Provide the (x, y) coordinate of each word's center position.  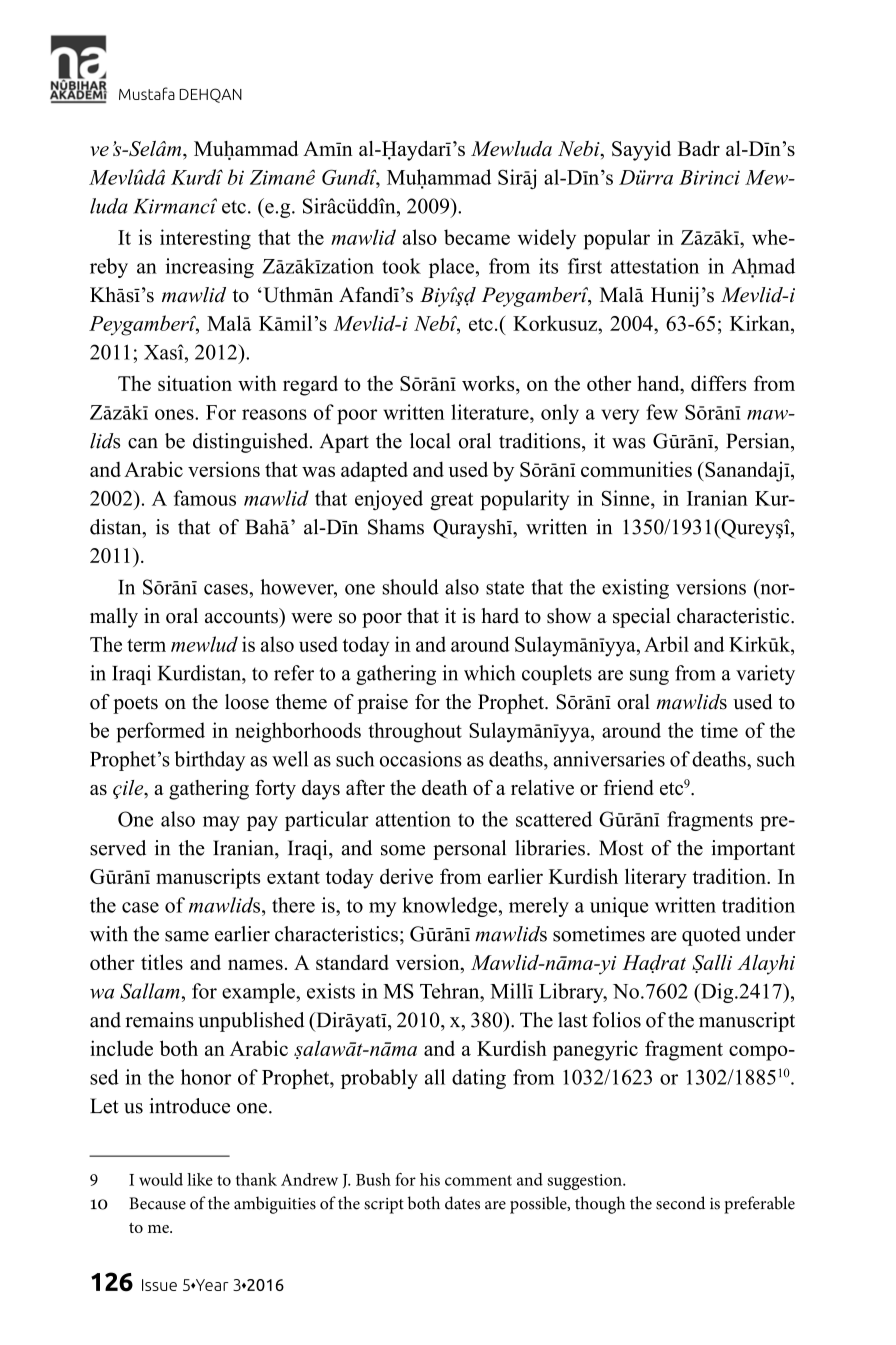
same (187, 936)
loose (247, 702)
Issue (159, 1285)
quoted (711, 936)
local (430, 441)
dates (462, 1203)
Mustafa (147, 93)
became (477, 237)
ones (175, 414)
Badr (699, 148)
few (662, 412)
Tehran (451, 991)
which (489, 673)
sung (649, 677)
